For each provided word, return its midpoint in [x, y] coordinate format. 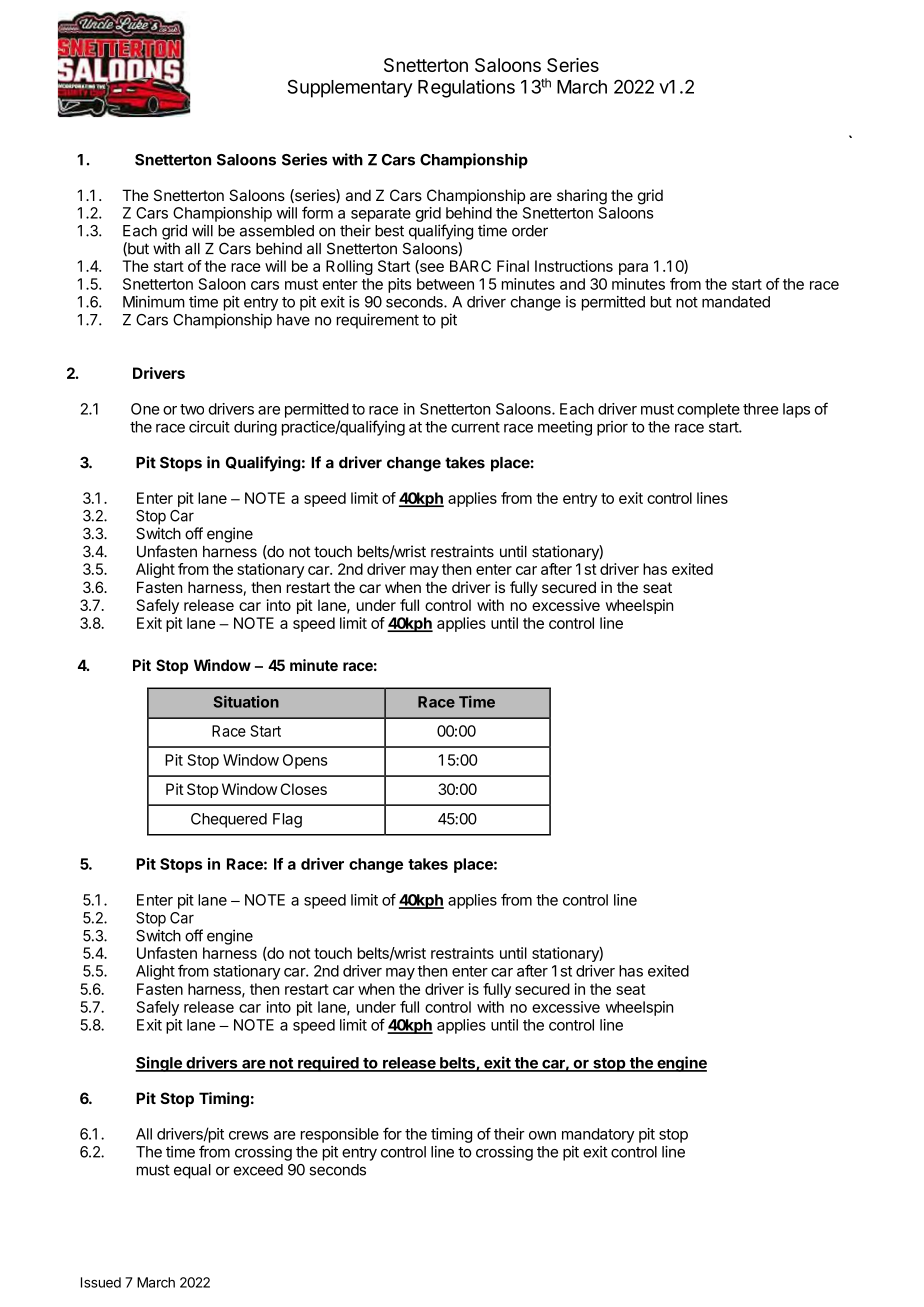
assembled [277, 231]
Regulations [466, 88]
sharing [582, 197]
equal [192, 1171]
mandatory [598, 1135]
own [542, 1135]
